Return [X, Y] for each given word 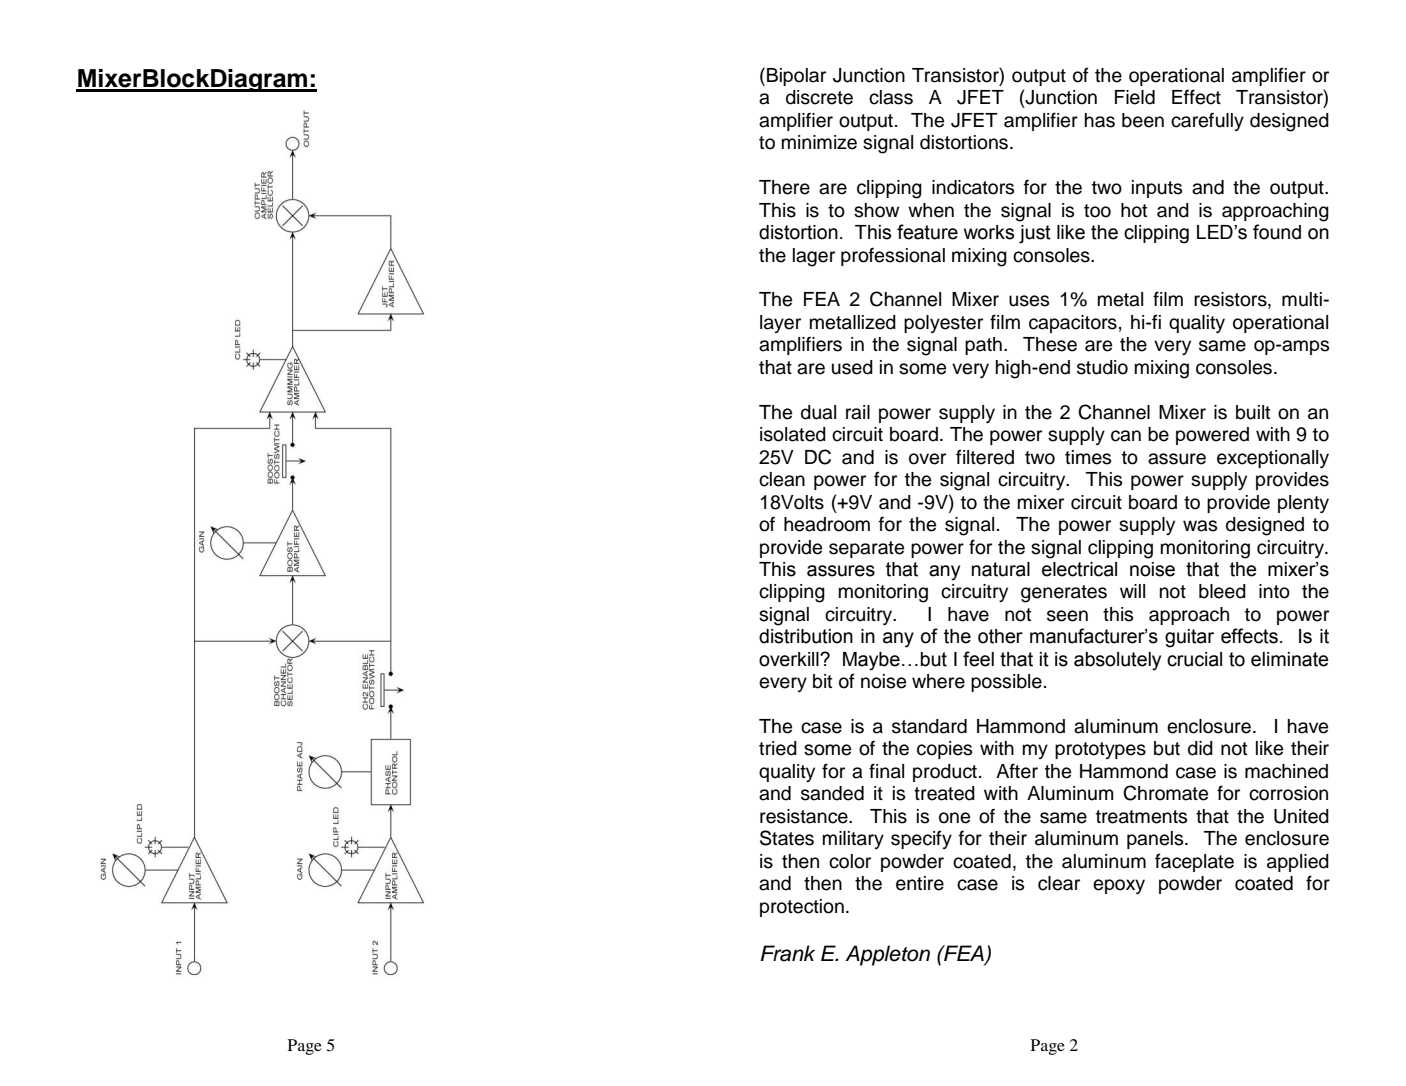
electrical [1079, 569]
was [1200, 526]
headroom [827, 524]
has [1100, 120]
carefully [1207, 121]
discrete [819, 97]
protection [802, 908]
